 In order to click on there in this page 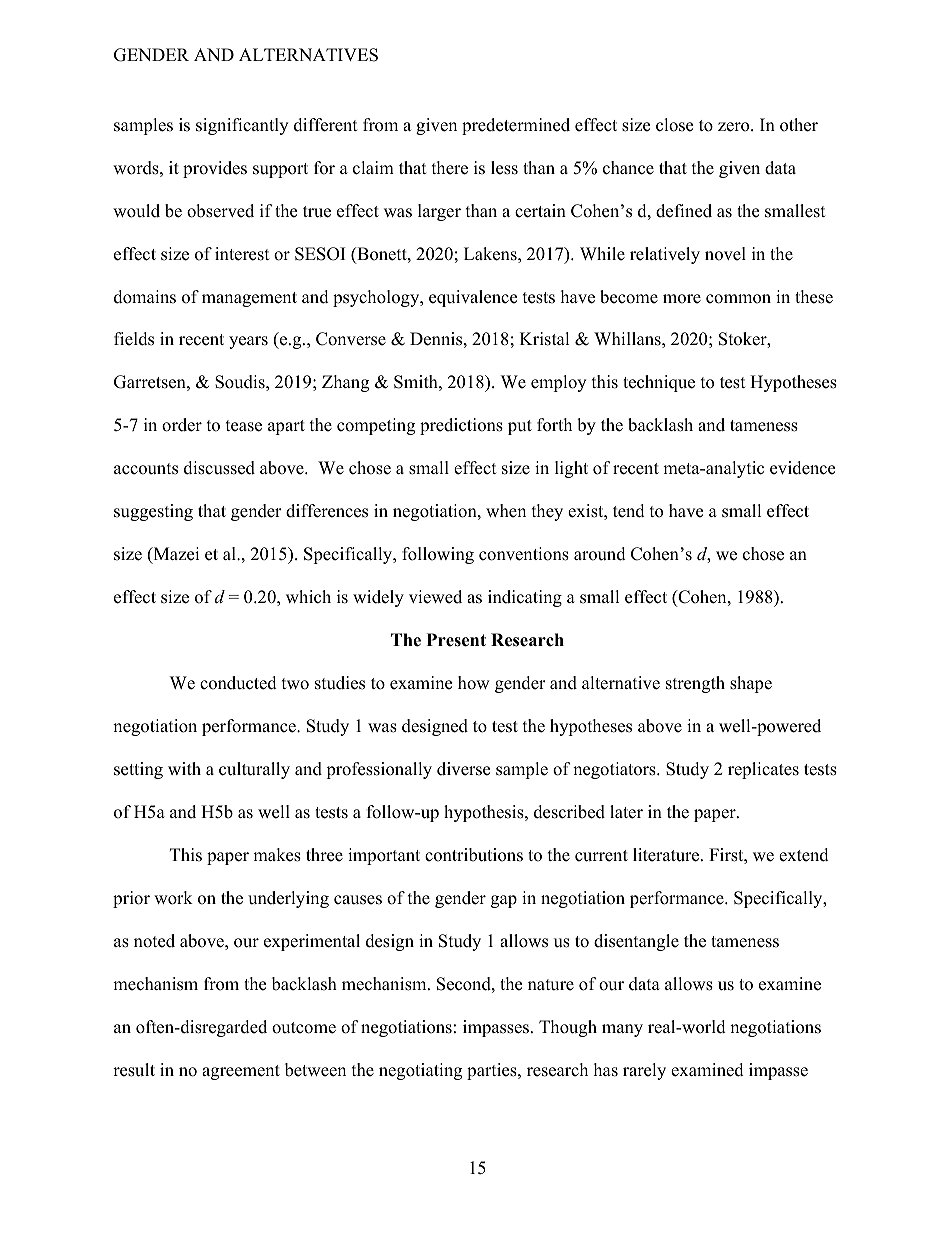, I will do `click(450, 168)`.
